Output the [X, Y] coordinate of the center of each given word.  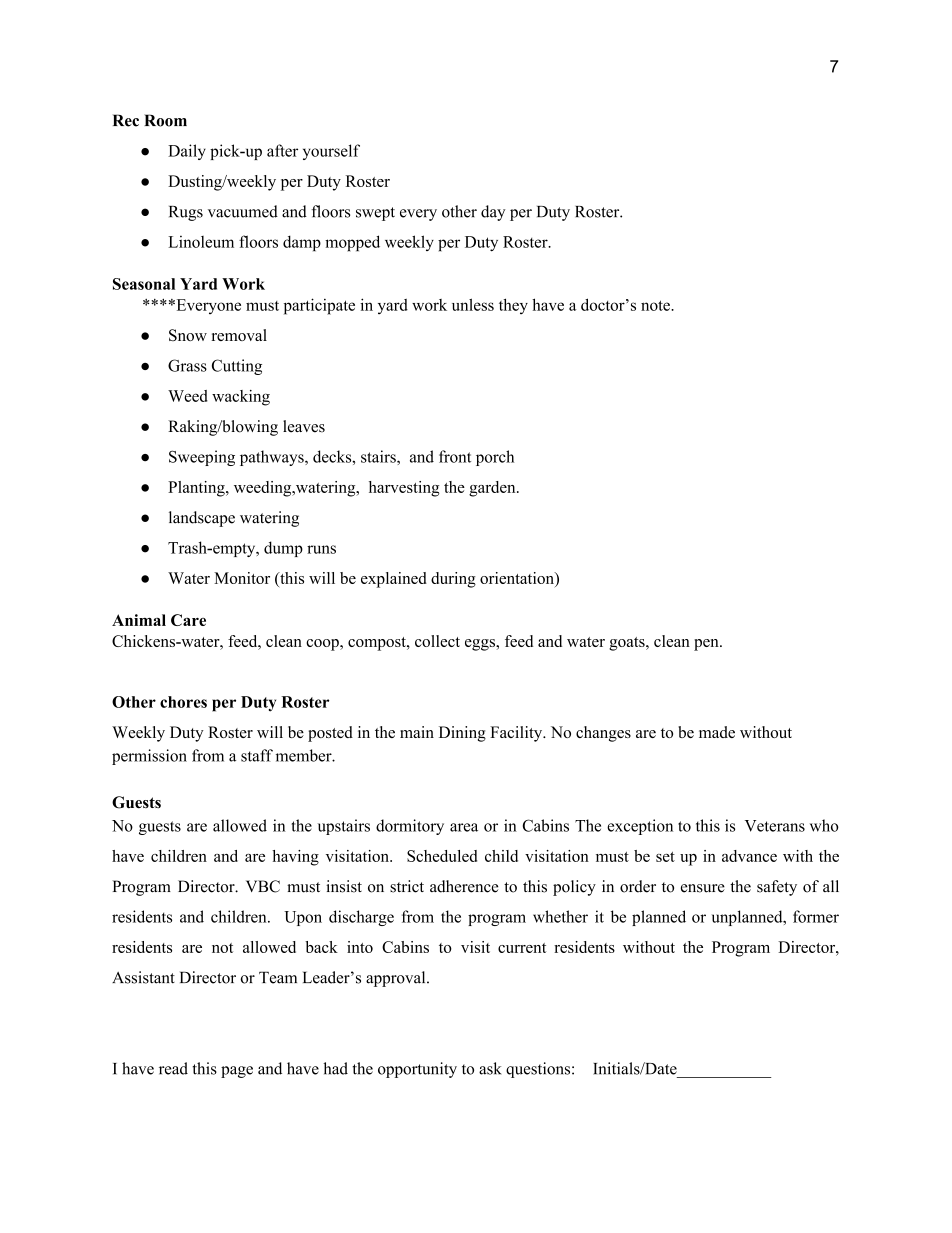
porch [495, 458]
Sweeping [202, 458]
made [717, 732]
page [237, 1072]
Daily [187, 152]
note [656, 305]
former [816, 916]
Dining [462, 734]
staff [257, 755]
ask [490, 1068]
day [493, 213]
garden [493, 489]
